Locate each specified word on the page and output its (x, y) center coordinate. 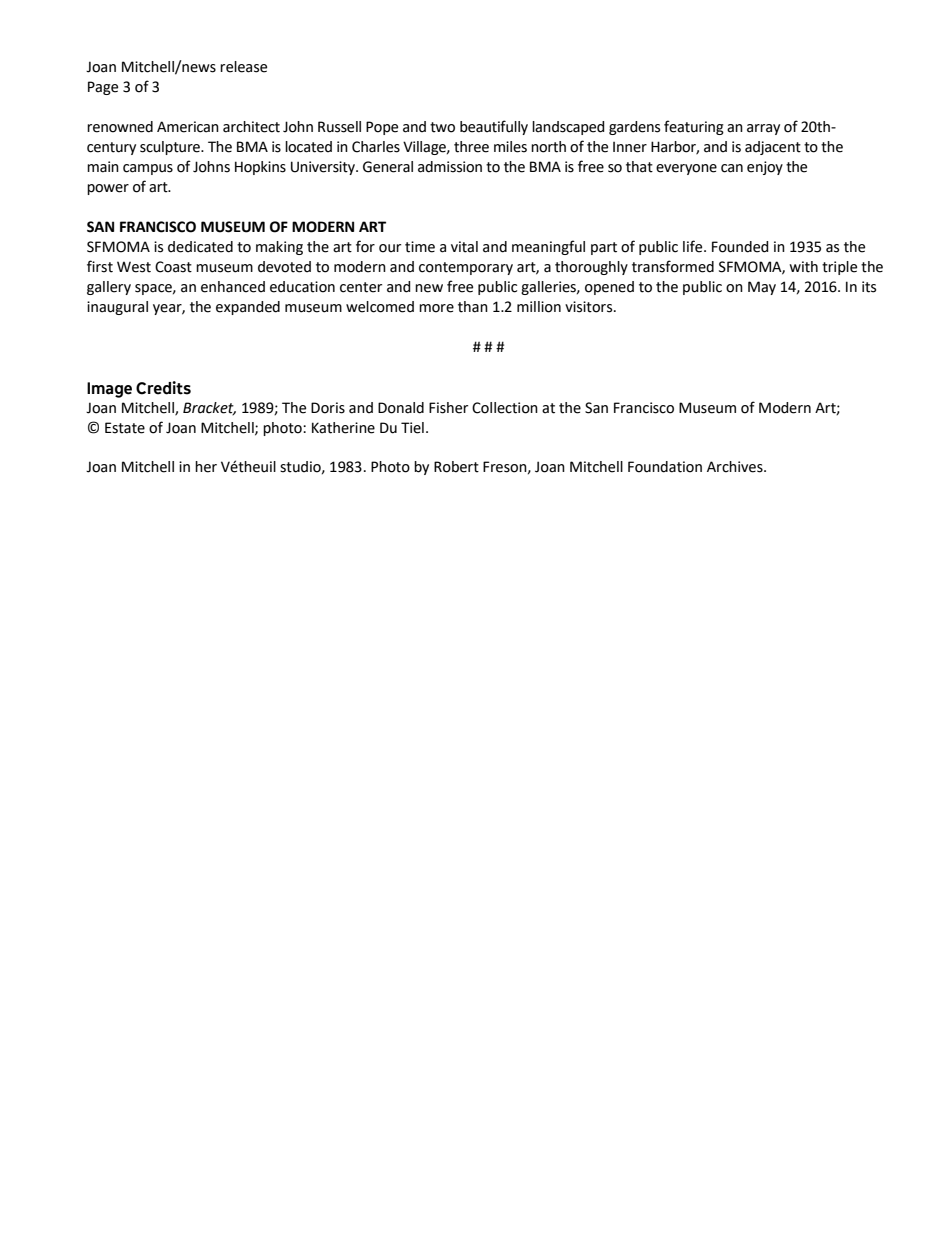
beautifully (494, 127)
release (243, 67)
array (763, 129)
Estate (125, 428)
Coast (173, 267)
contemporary (466, 268)
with (803, 267)
